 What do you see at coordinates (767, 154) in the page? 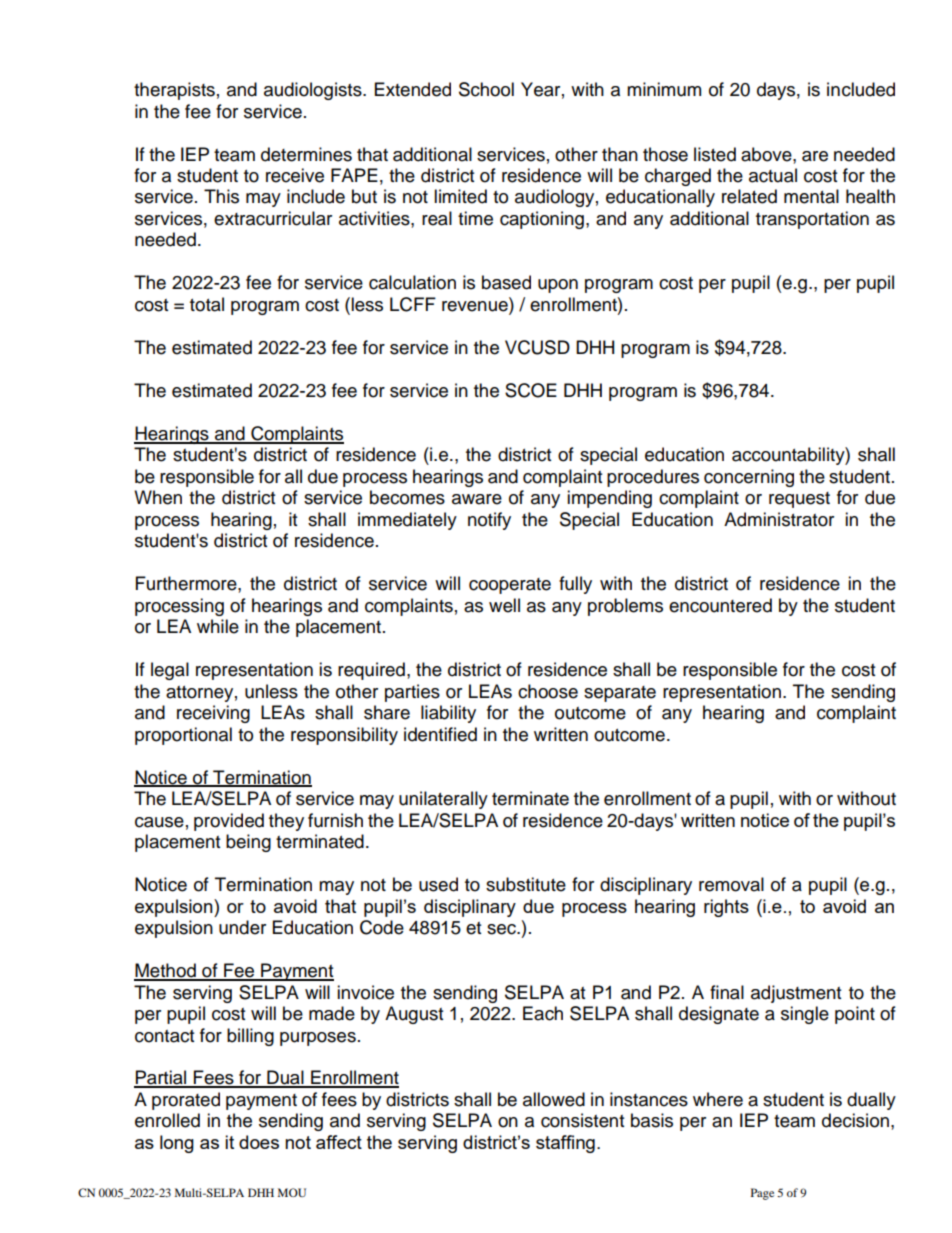
I see `above` at bounding box center [767, 154].
